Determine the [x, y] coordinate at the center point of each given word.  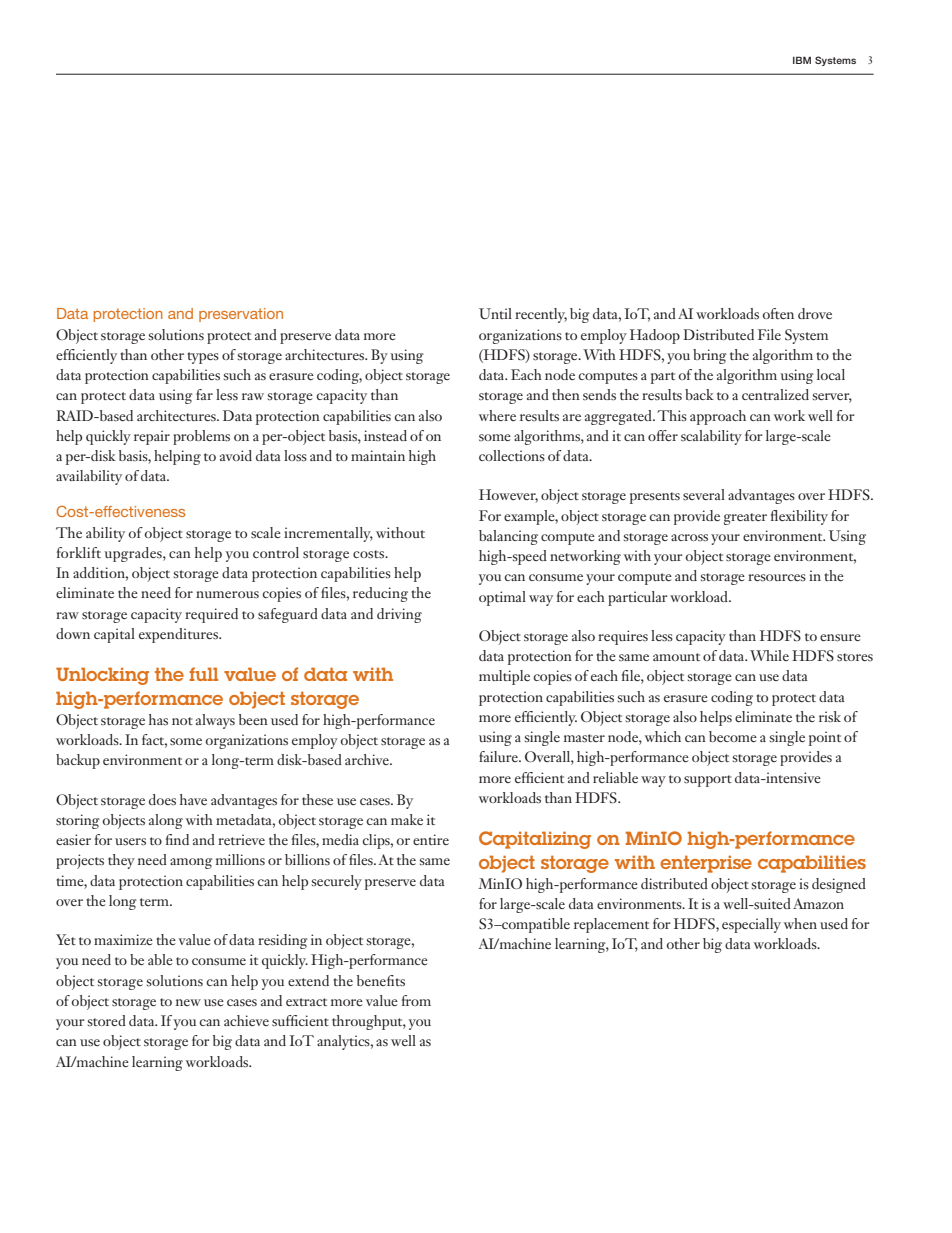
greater [745, 519]
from [416, 1000]
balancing [508, 537]
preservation [241, 315]
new [188, 1002]
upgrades [134, 554]
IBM [802, 60]
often [778, 313]
